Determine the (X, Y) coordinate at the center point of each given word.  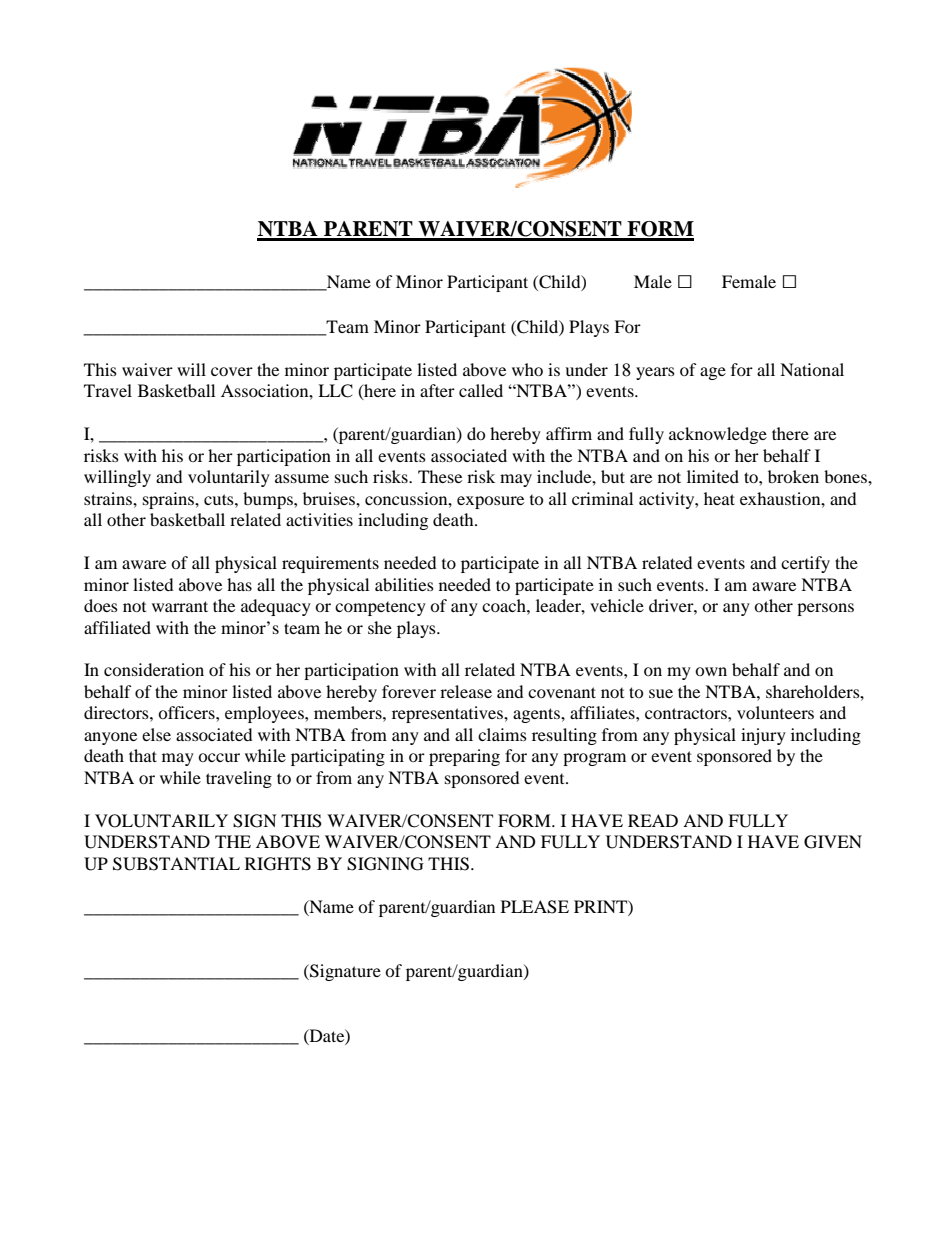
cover (232, 371)
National (812, 369)
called (481, 390)
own (711, 671)
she (380, 627)
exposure (490, 502)
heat (719, 498)
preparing (464, 757)
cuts (220, 499)
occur (219, 757)
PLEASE (535, 907)
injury (763, 736)
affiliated (117, 627)
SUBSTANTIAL (176, 864)
